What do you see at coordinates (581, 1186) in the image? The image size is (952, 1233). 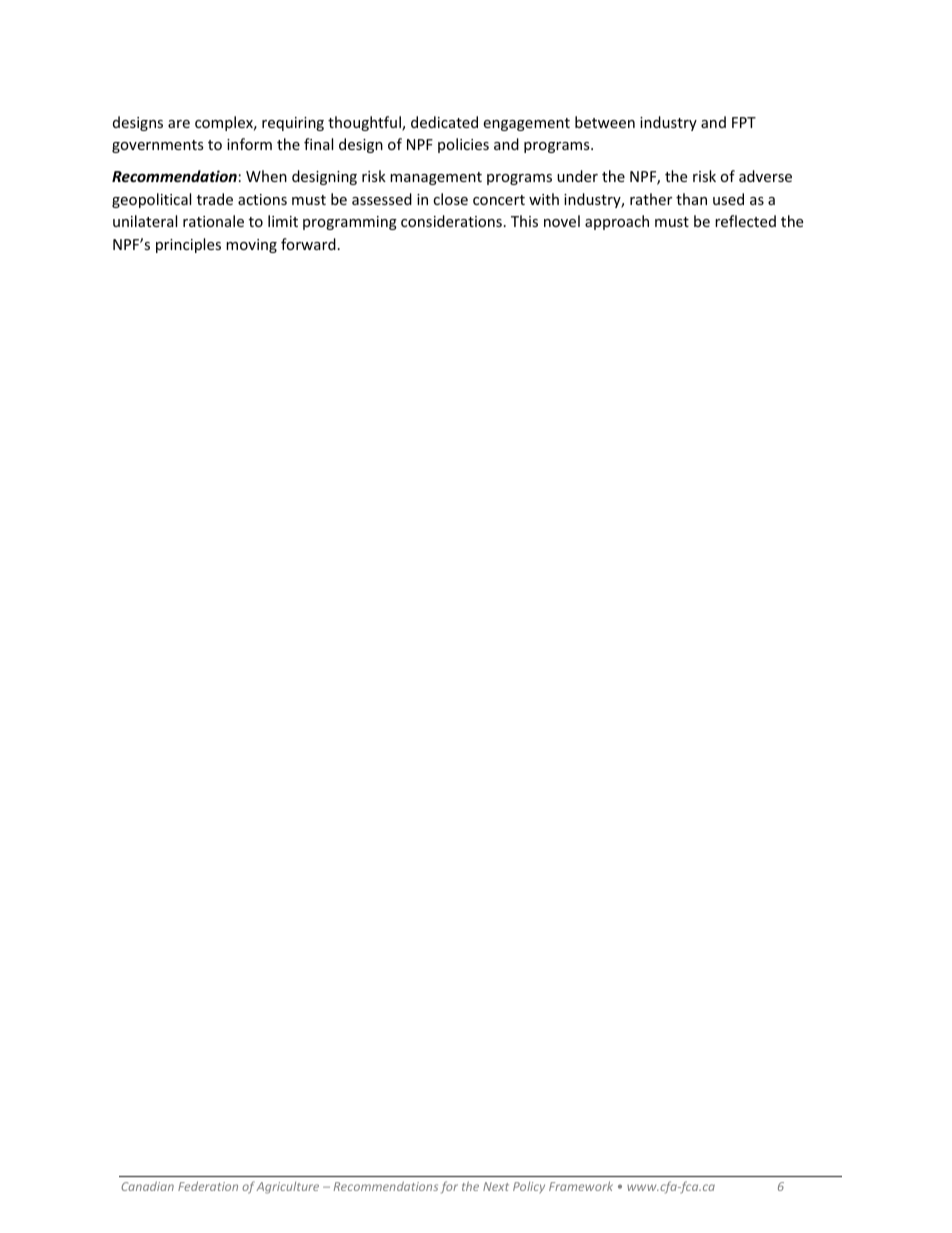 I see `Framework` at bounding box center [581, 1186].
